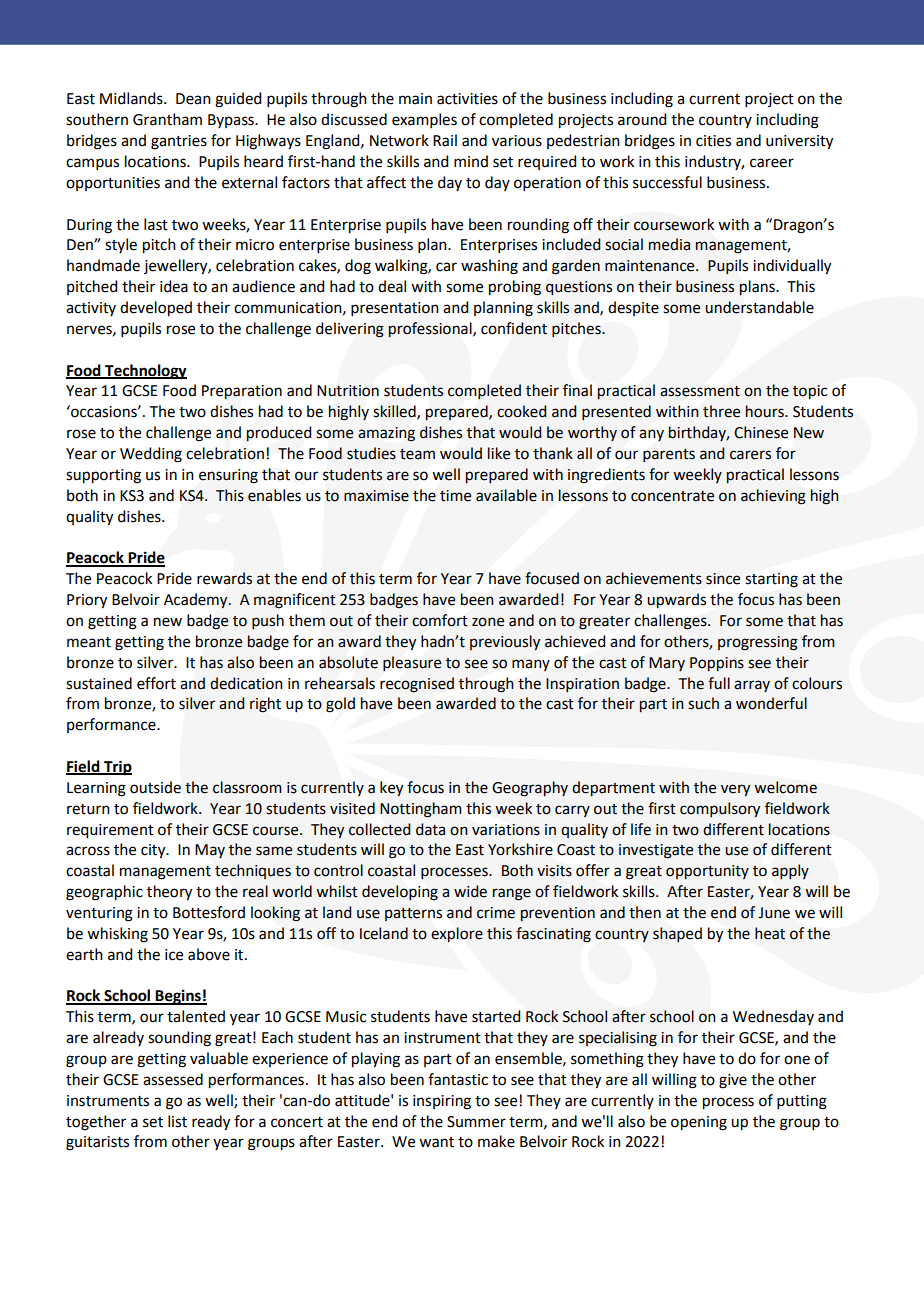 This screenshot has height=1308, width=924. Describe the element at coordinates (470, 891) in the screenshot. I see `wide` at that location.
